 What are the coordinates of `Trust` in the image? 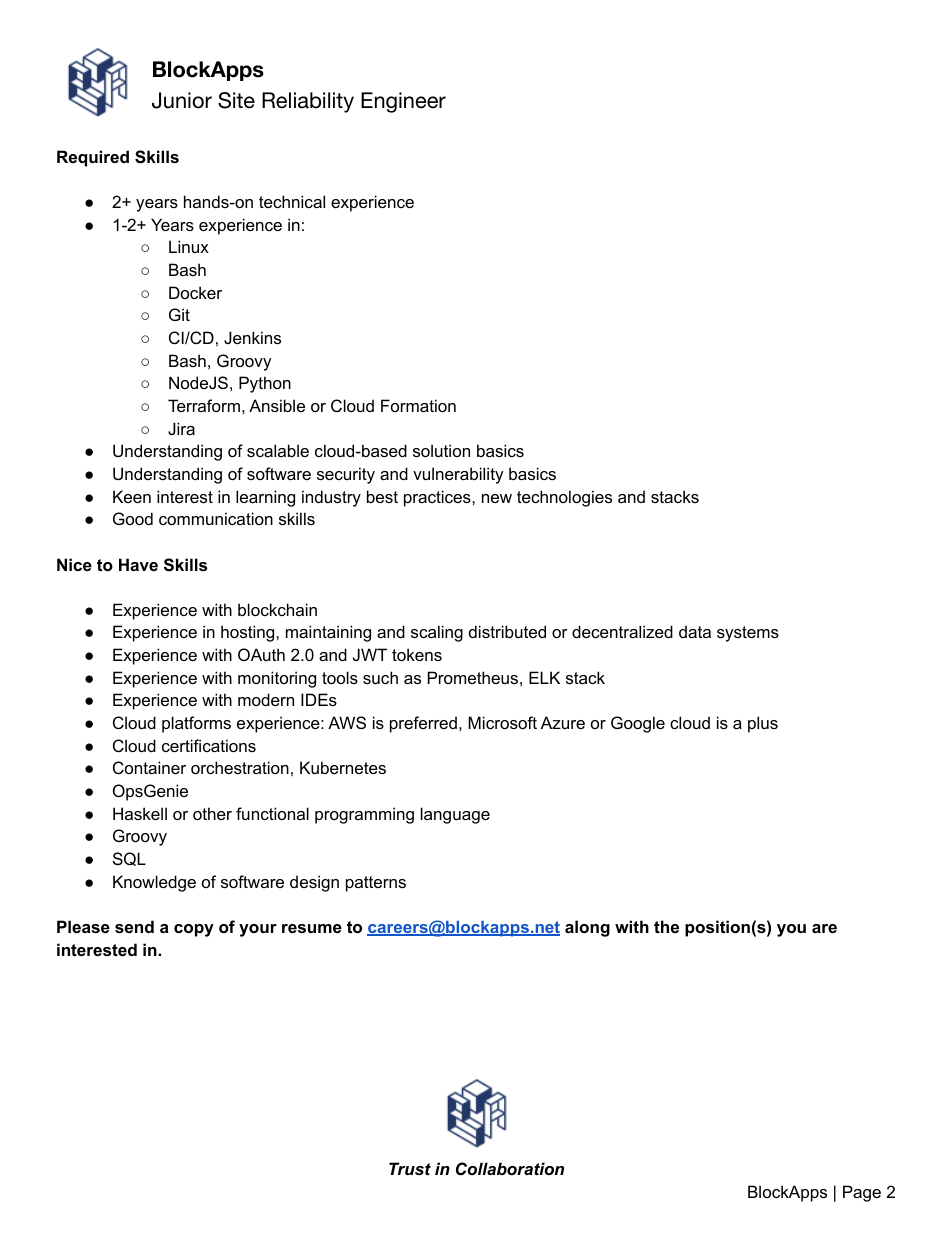 It's located at (410, 1168).
